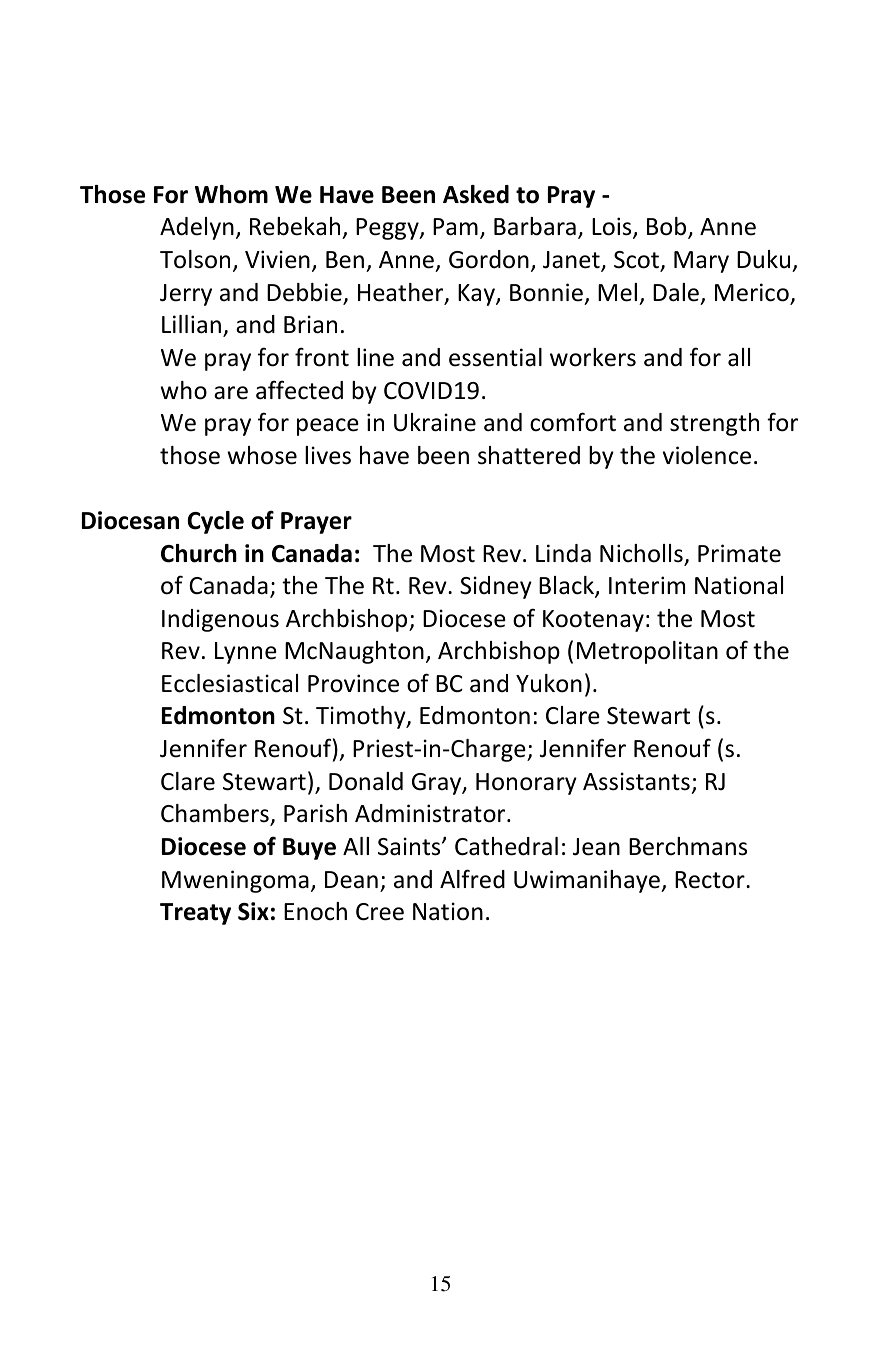 The image size is (881, 1362). What do you see at coordinates (231, 194) in the screenshot?
I see `Whom` at bounding box center [231, 194].
